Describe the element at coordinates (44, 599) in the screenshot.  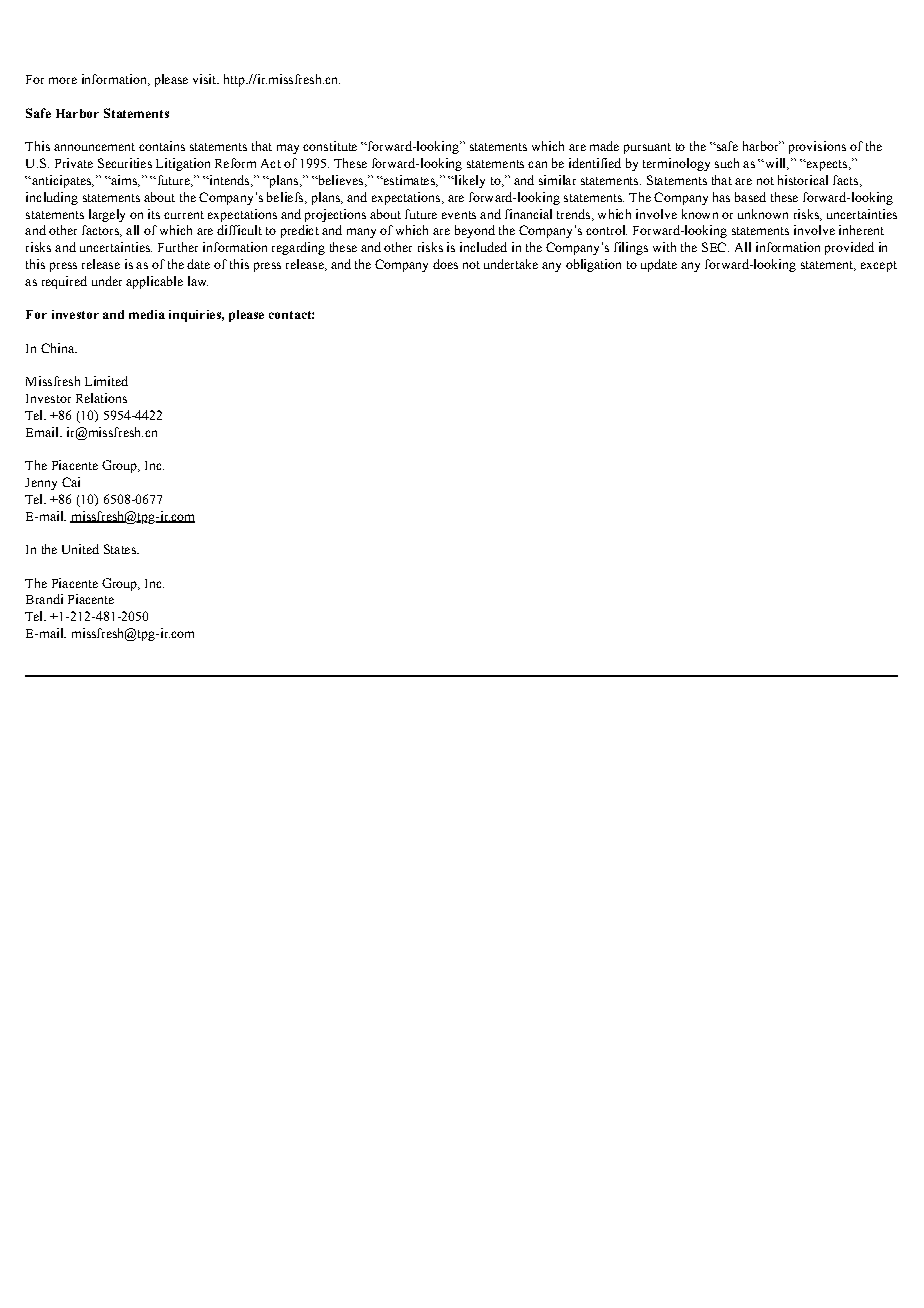
I see `Brandi` at that location.
